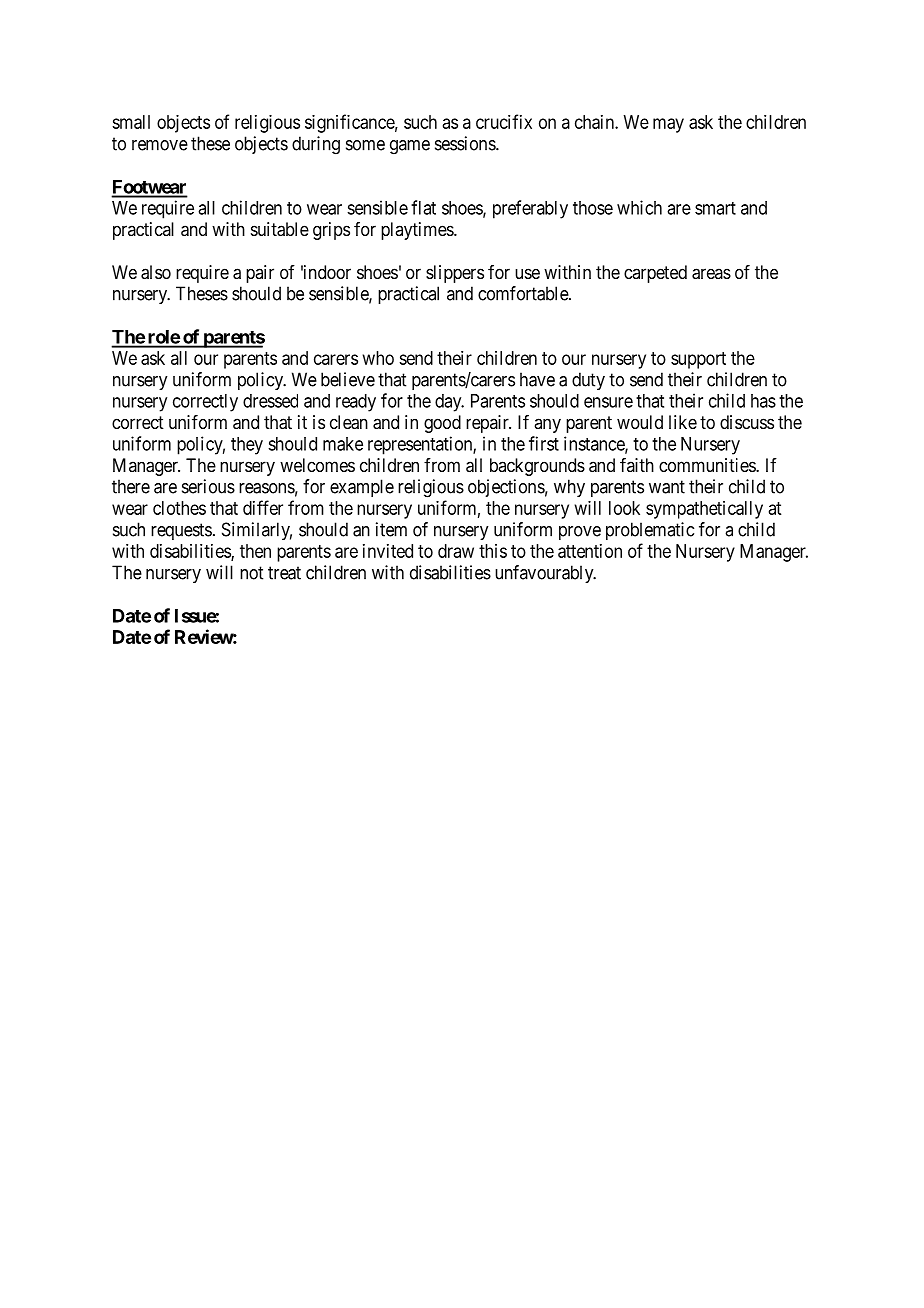  What do you see at coordinates (160, 145) in the document?
I see `remove` at bounding box center [160, 145].
